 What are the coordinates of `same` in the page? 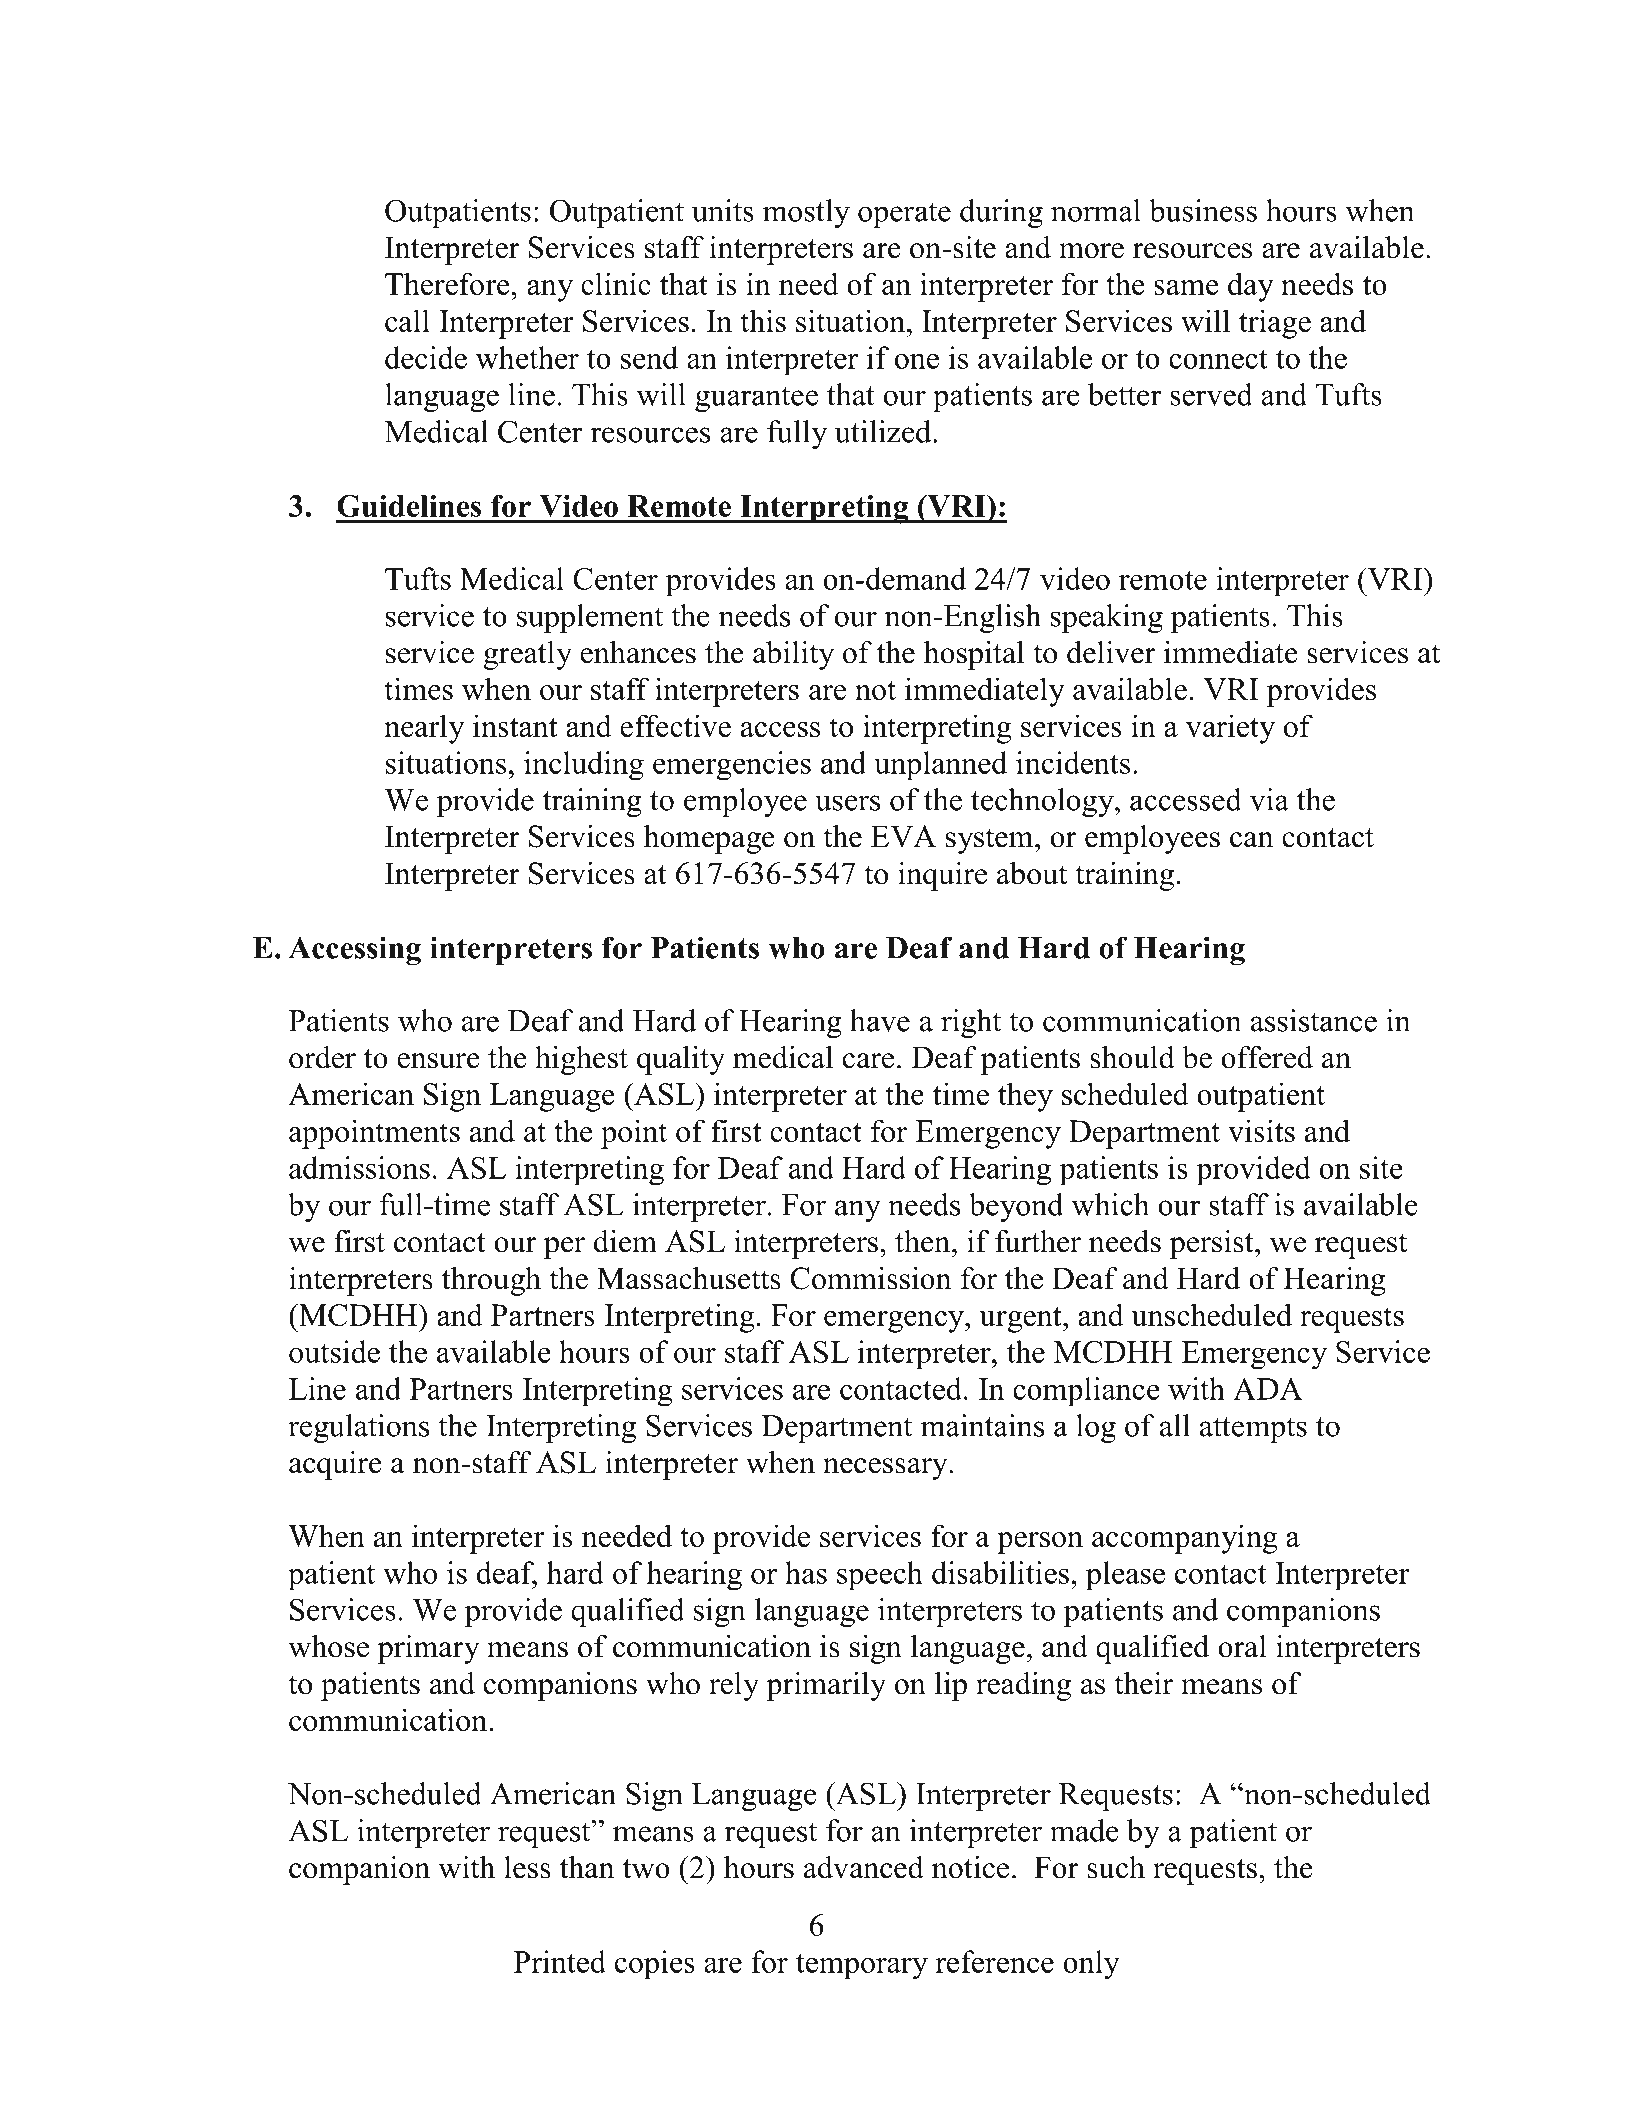 It's located at (1186, 287).
